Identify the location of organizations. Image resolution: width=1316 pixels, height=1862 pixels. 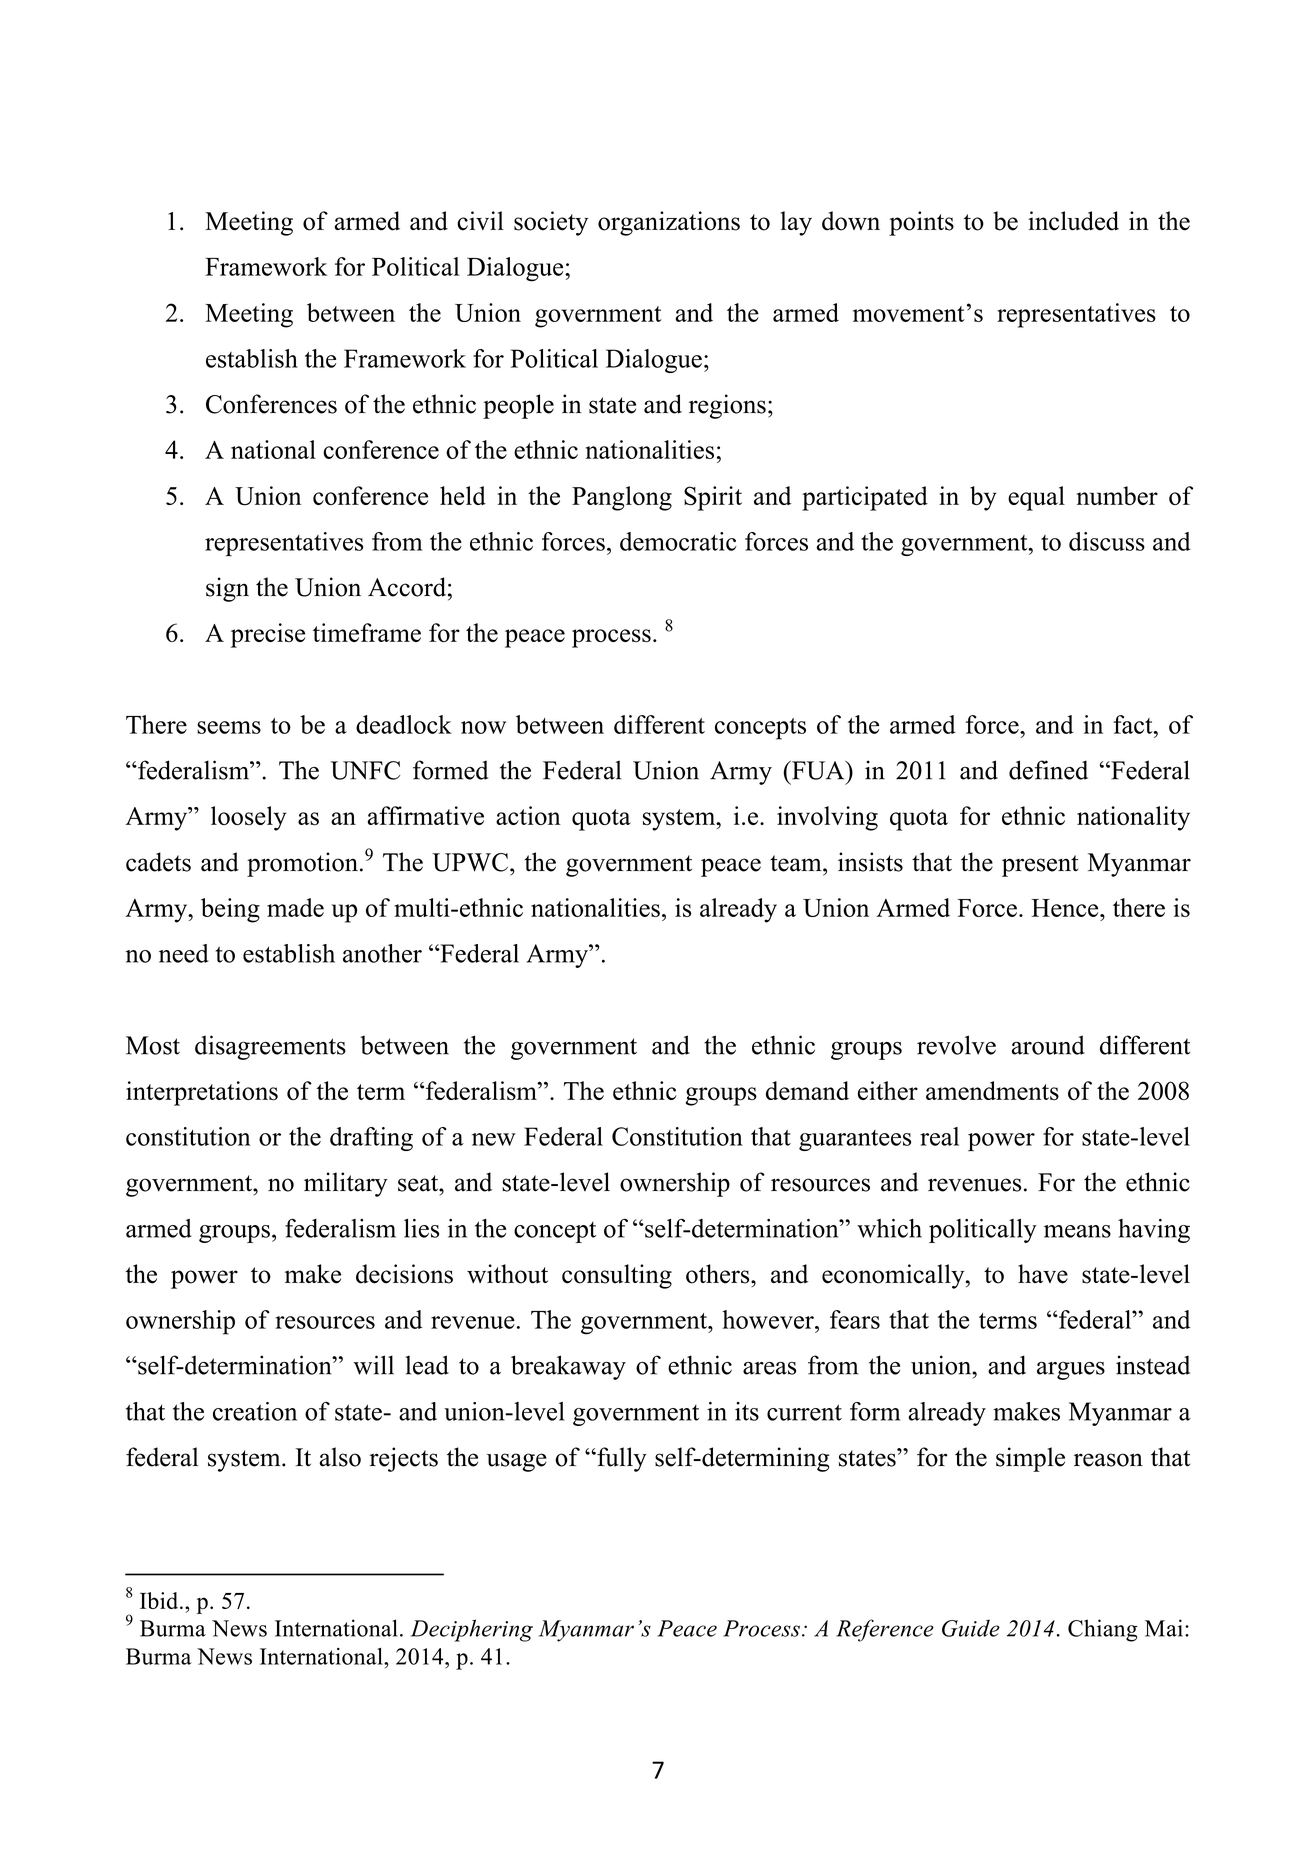
(669, 223).
